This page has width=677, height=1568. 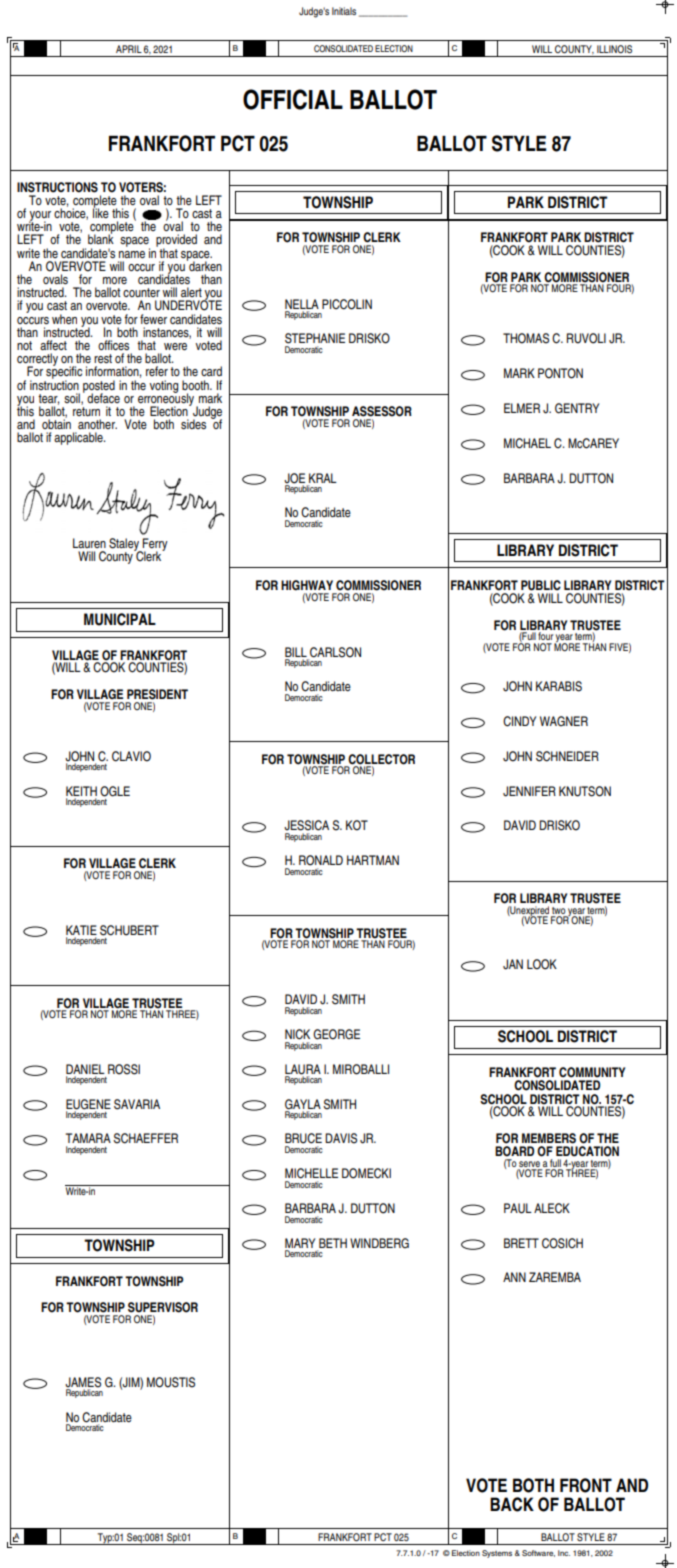 What do you see at coordinates (129, 49) in the page?
I see `APRIL` at bounding box center [129, 49].
